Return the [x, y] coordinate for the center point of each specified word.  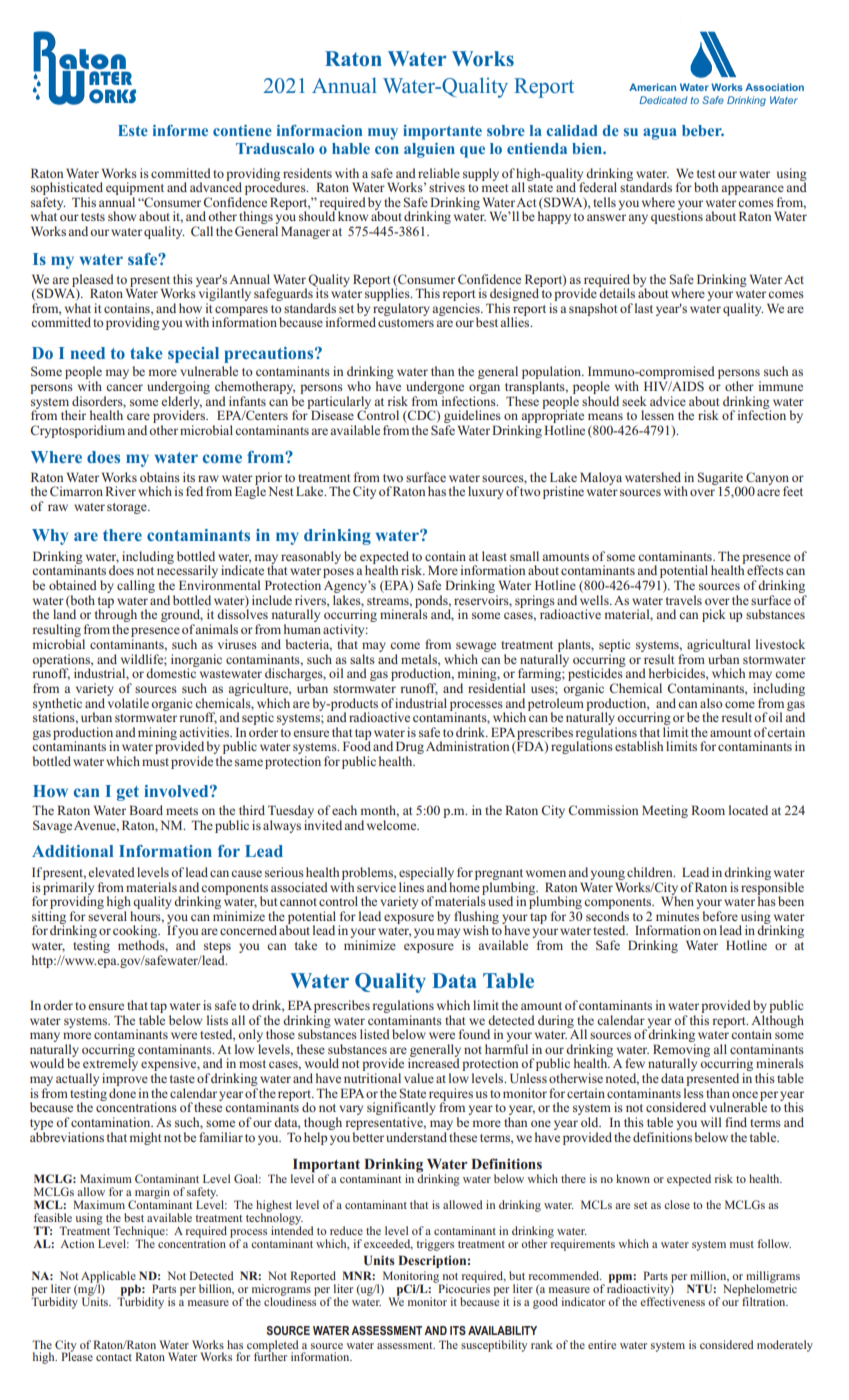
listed [375, 1034]
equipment [135, 190]
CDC [422, 416]
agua [660, 134]
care [138, 416]
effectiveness [672, 1300]
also [711, 703]
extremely [110, 1065]
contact [114, 1357]
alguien [429, 150]
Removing [681, 1051]
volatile [128, 701]
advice [668, 401]
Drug [410, 749]
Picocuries [463, 1287]
